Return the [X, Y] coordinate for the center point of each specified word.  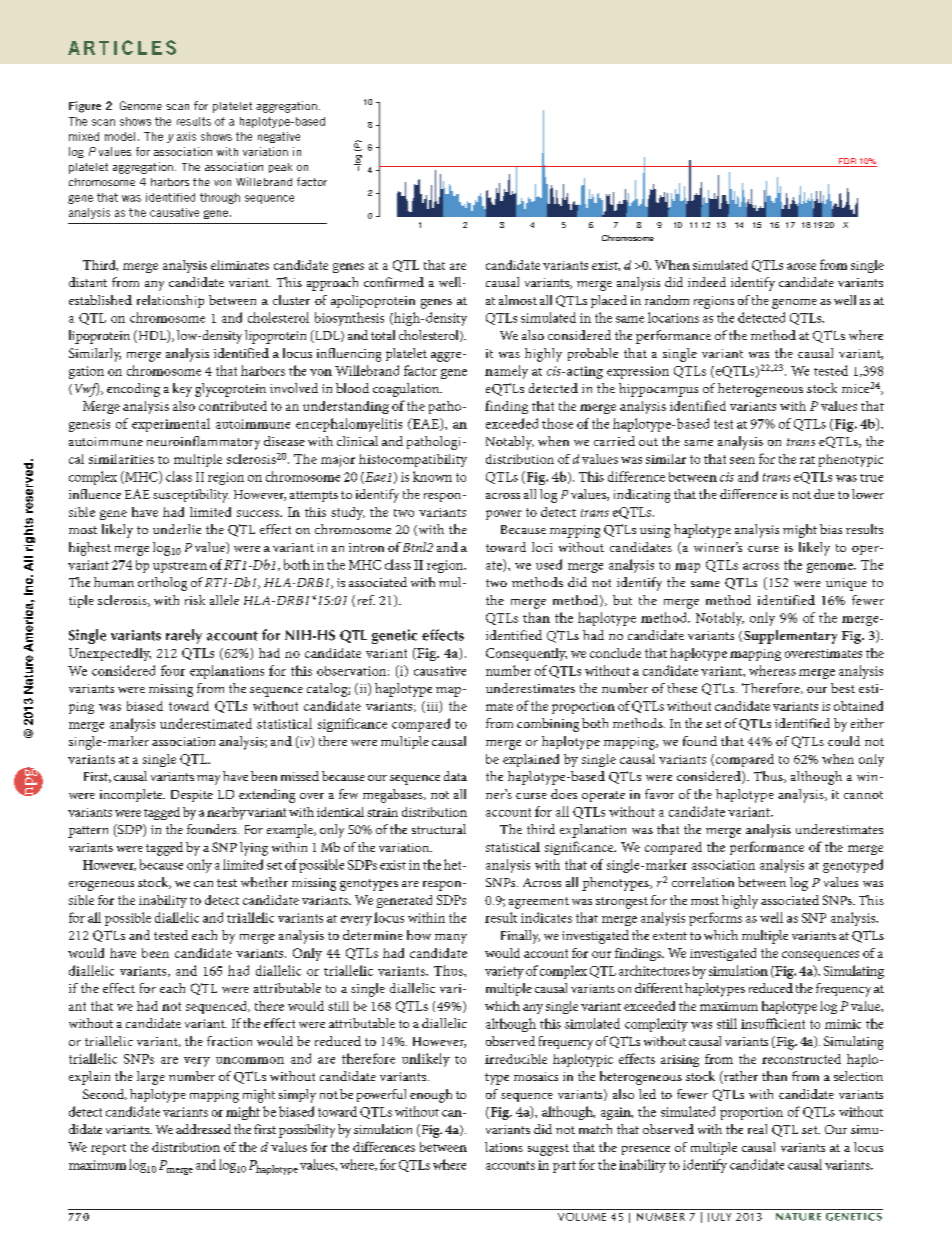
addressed [203, 1129]
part [564, 1167]
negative [279, 137]
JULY [719, 1217]
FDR [847, 162]
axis [186, 136]
